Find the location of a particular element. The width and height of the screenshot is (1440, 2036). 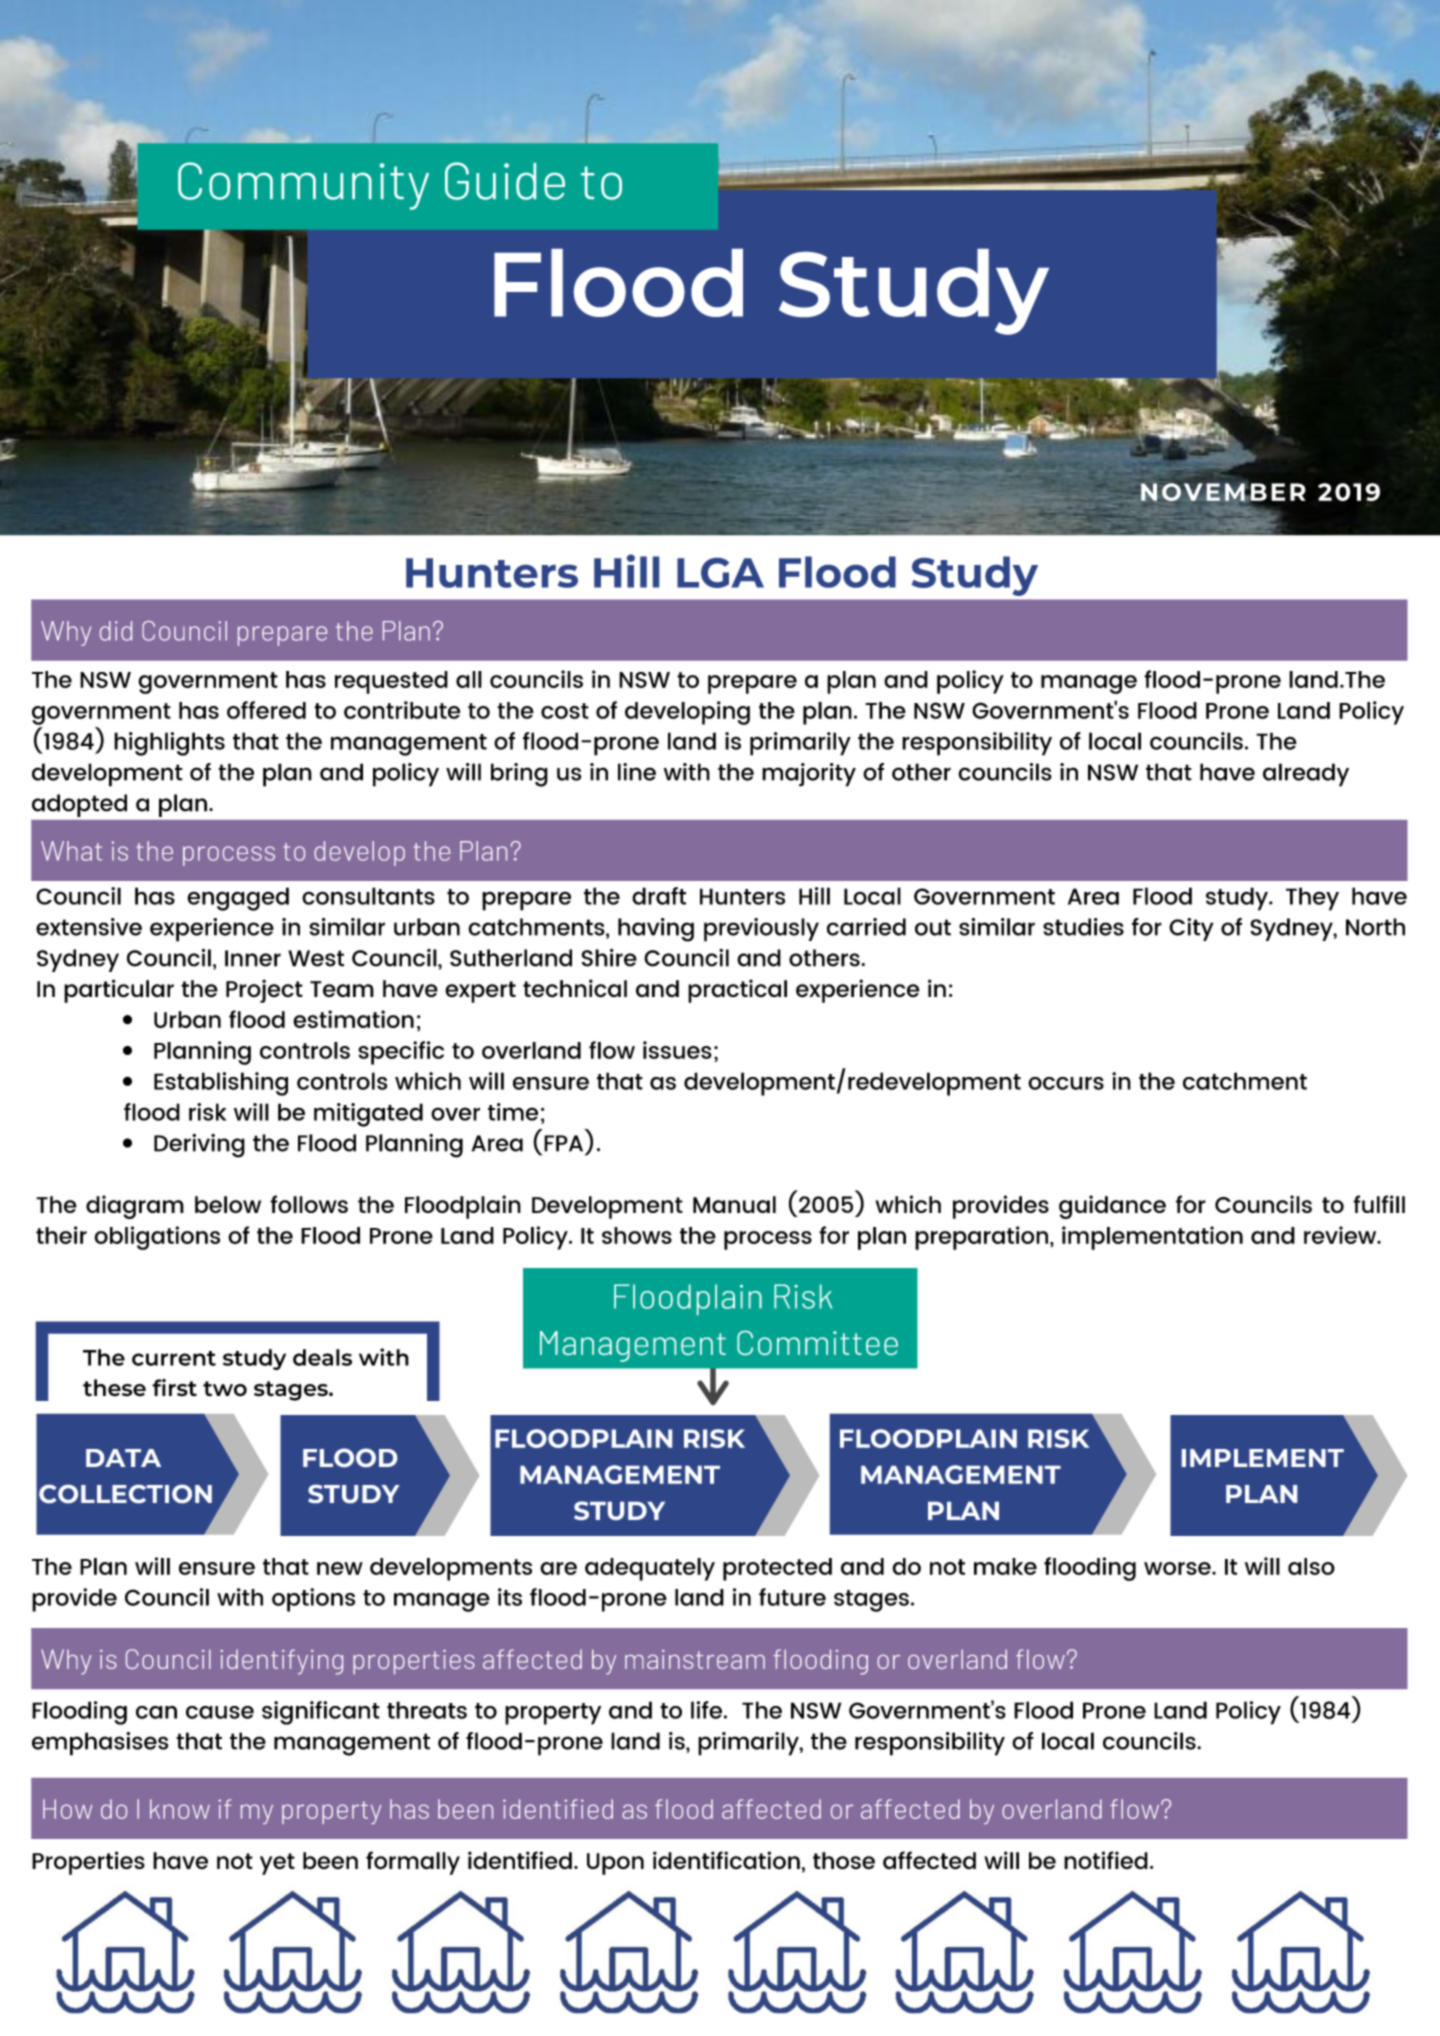

Committee is located at coordinates (817, 1343).
